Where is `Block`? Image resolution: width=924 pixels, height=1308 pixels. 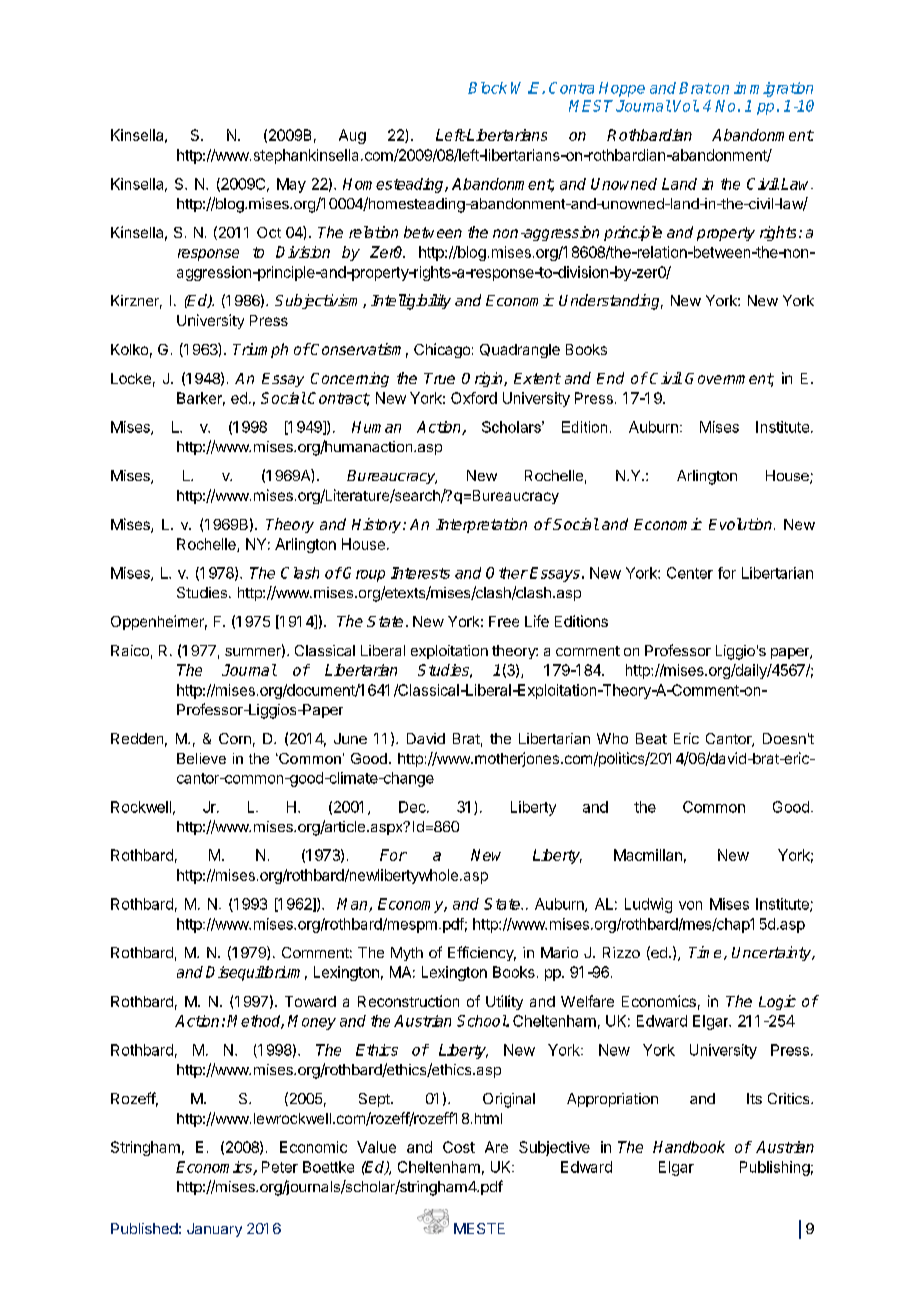 Block is located at coordinates (487, 88).
